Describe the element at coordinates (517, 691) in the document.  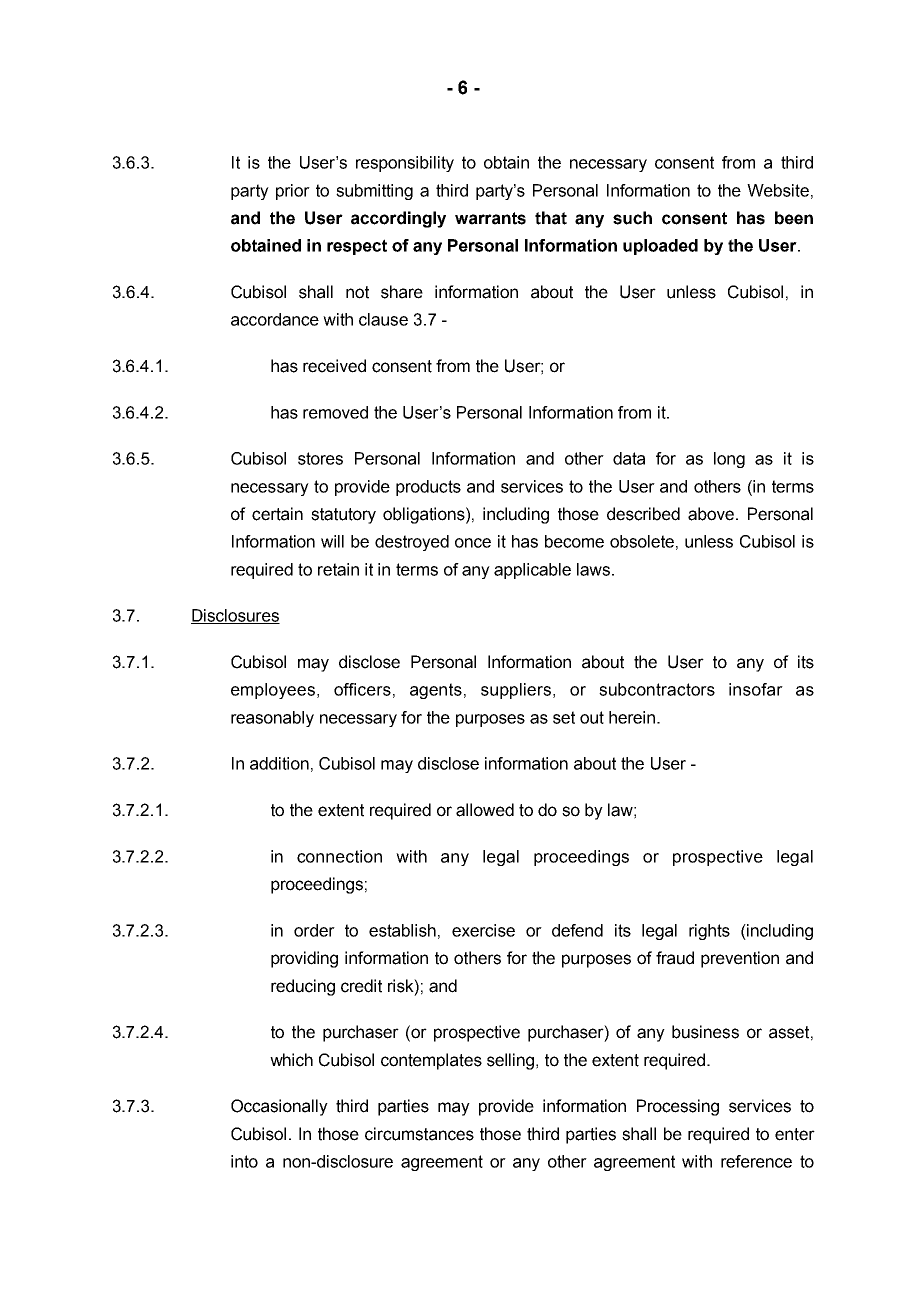
I see `suppliers` at that location.
